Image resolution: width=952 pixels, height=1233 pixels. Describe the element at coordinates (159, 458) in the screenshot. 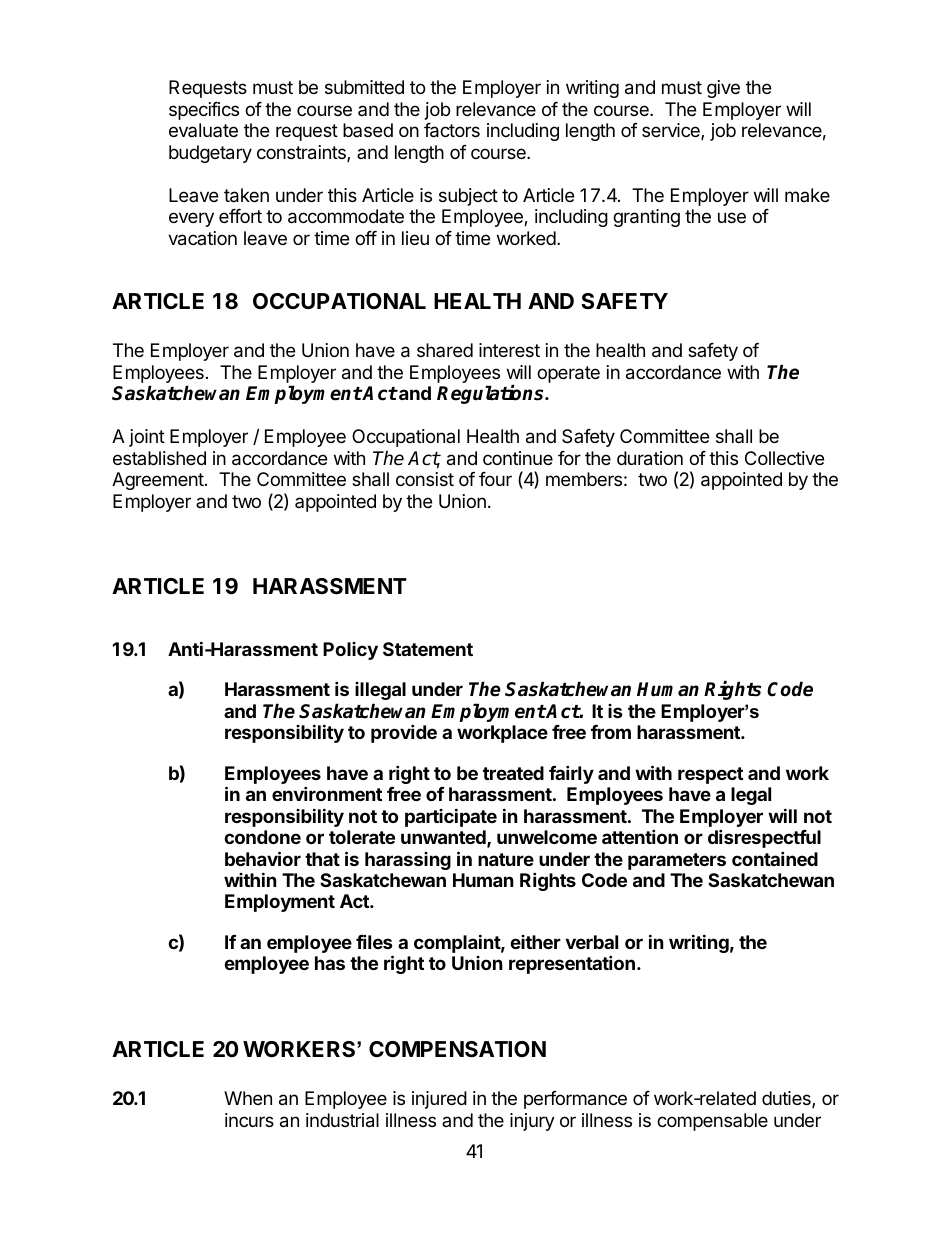

I see `established` at that location.
